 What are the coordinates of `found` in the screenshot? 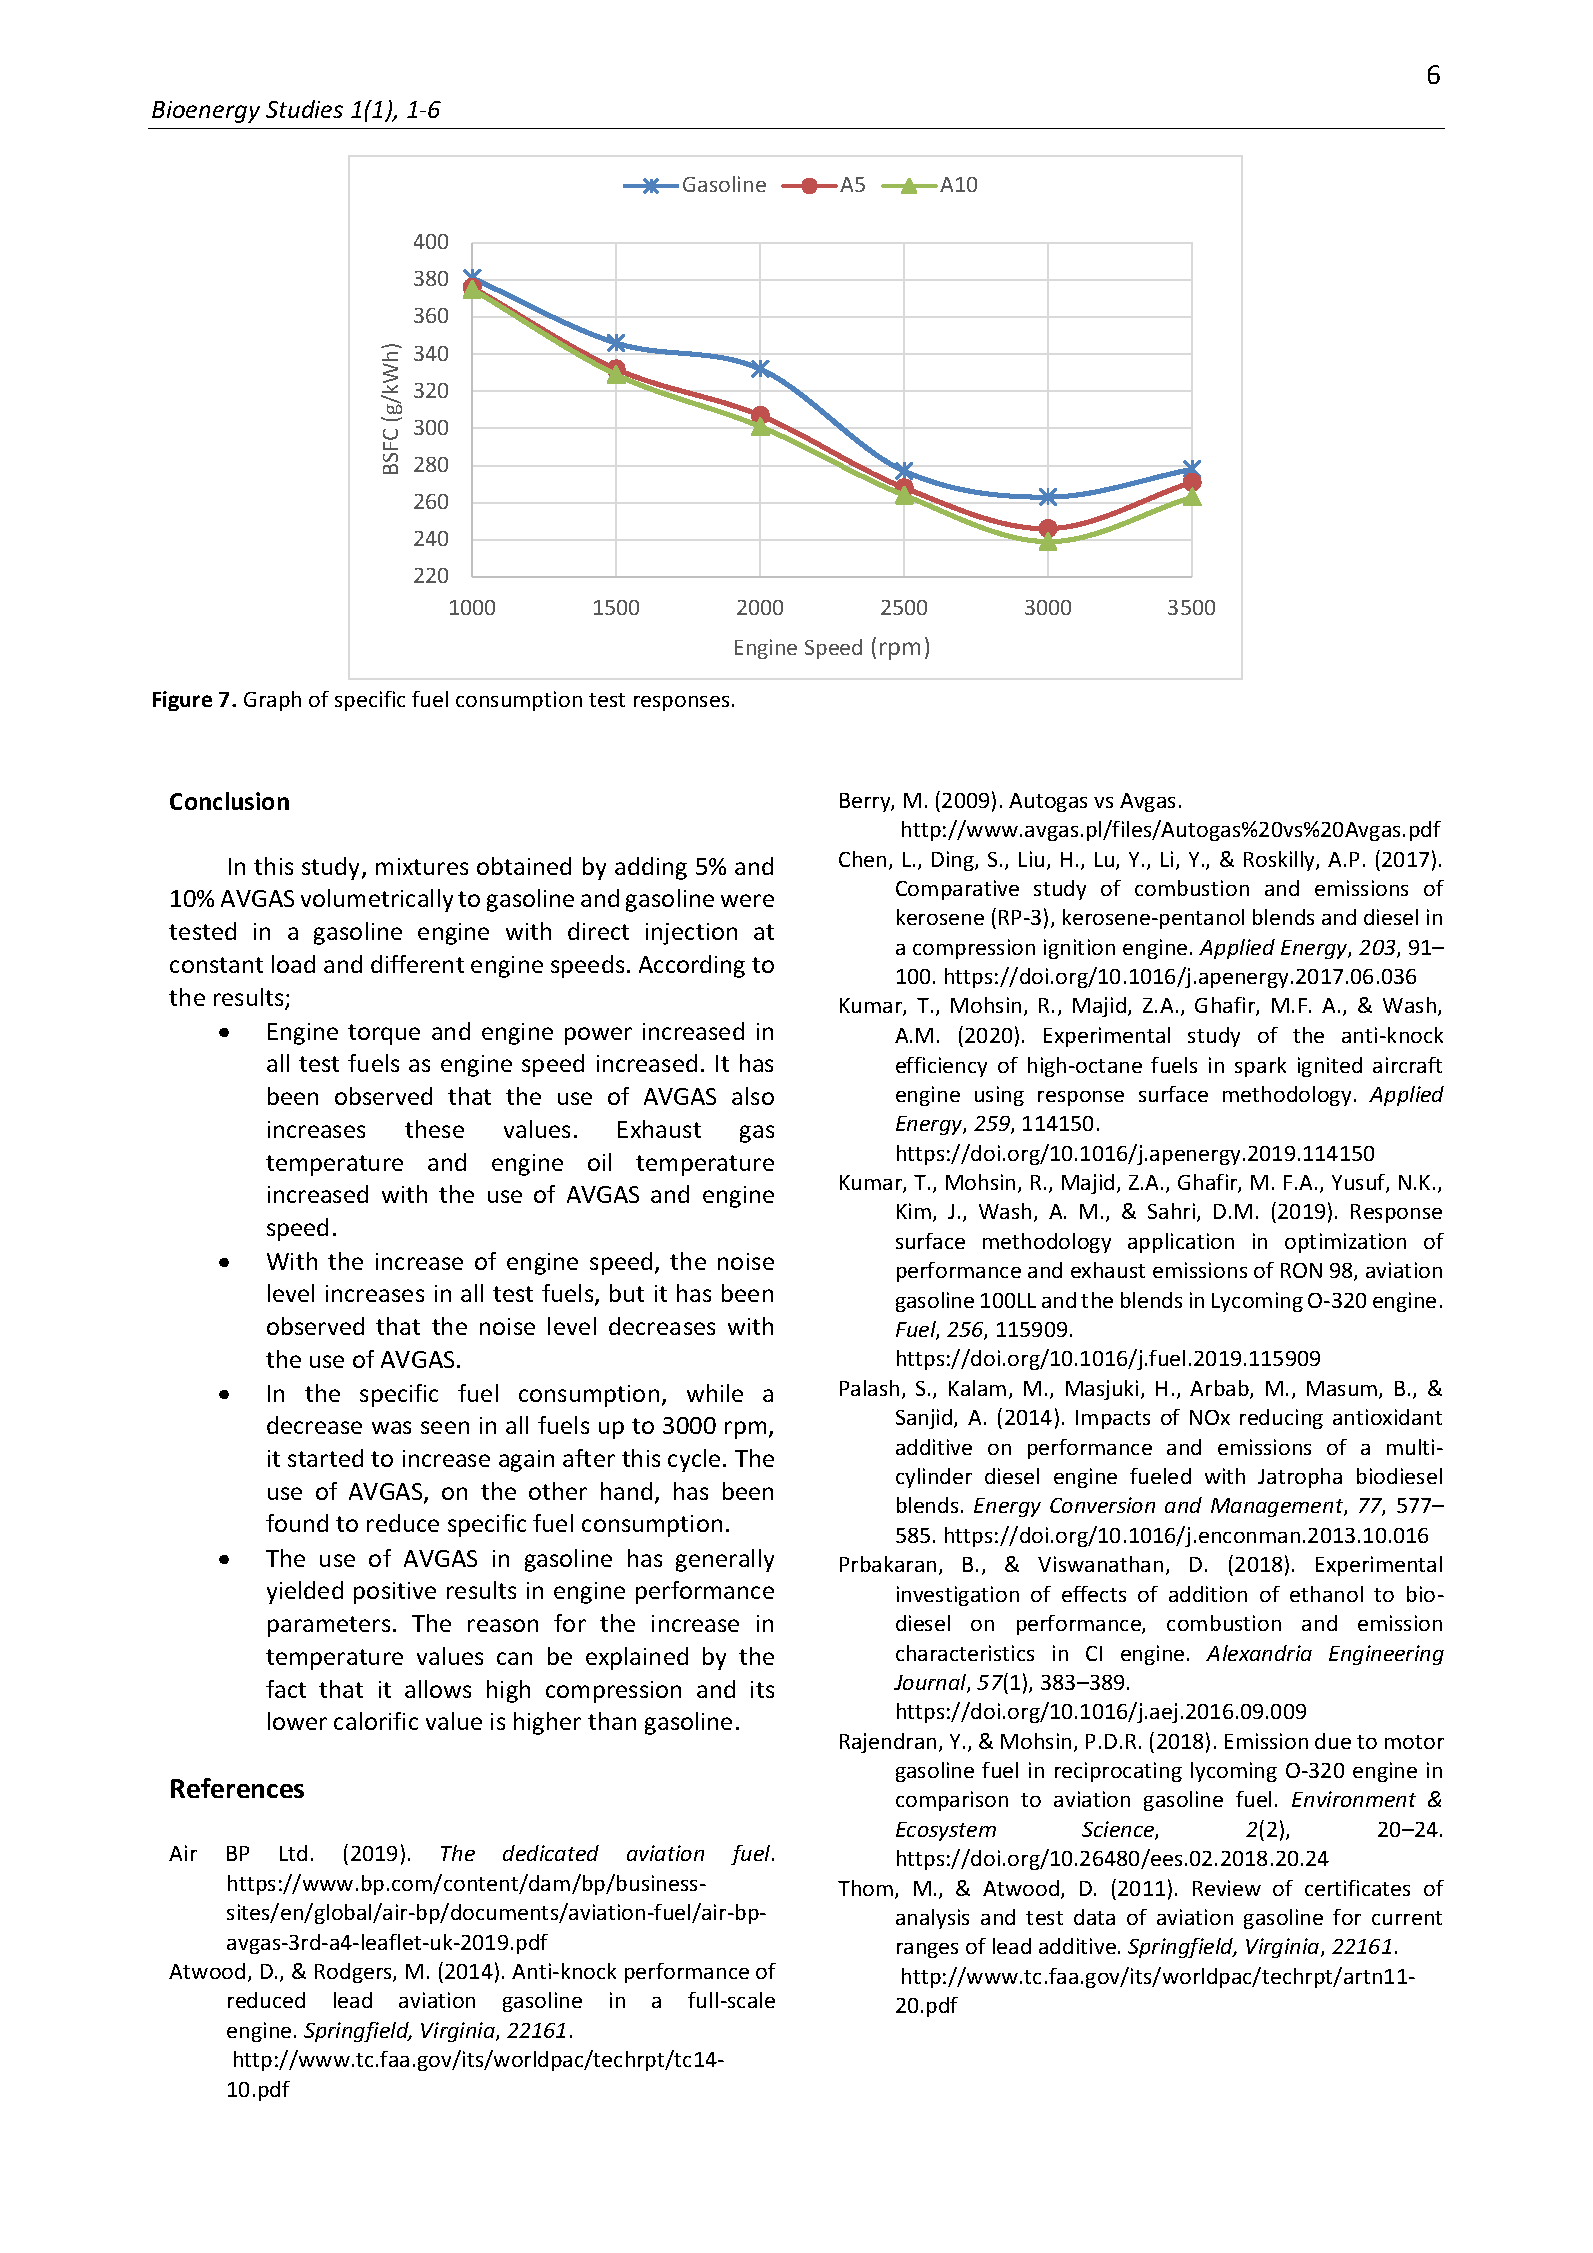 It's located at (297, 1523).
